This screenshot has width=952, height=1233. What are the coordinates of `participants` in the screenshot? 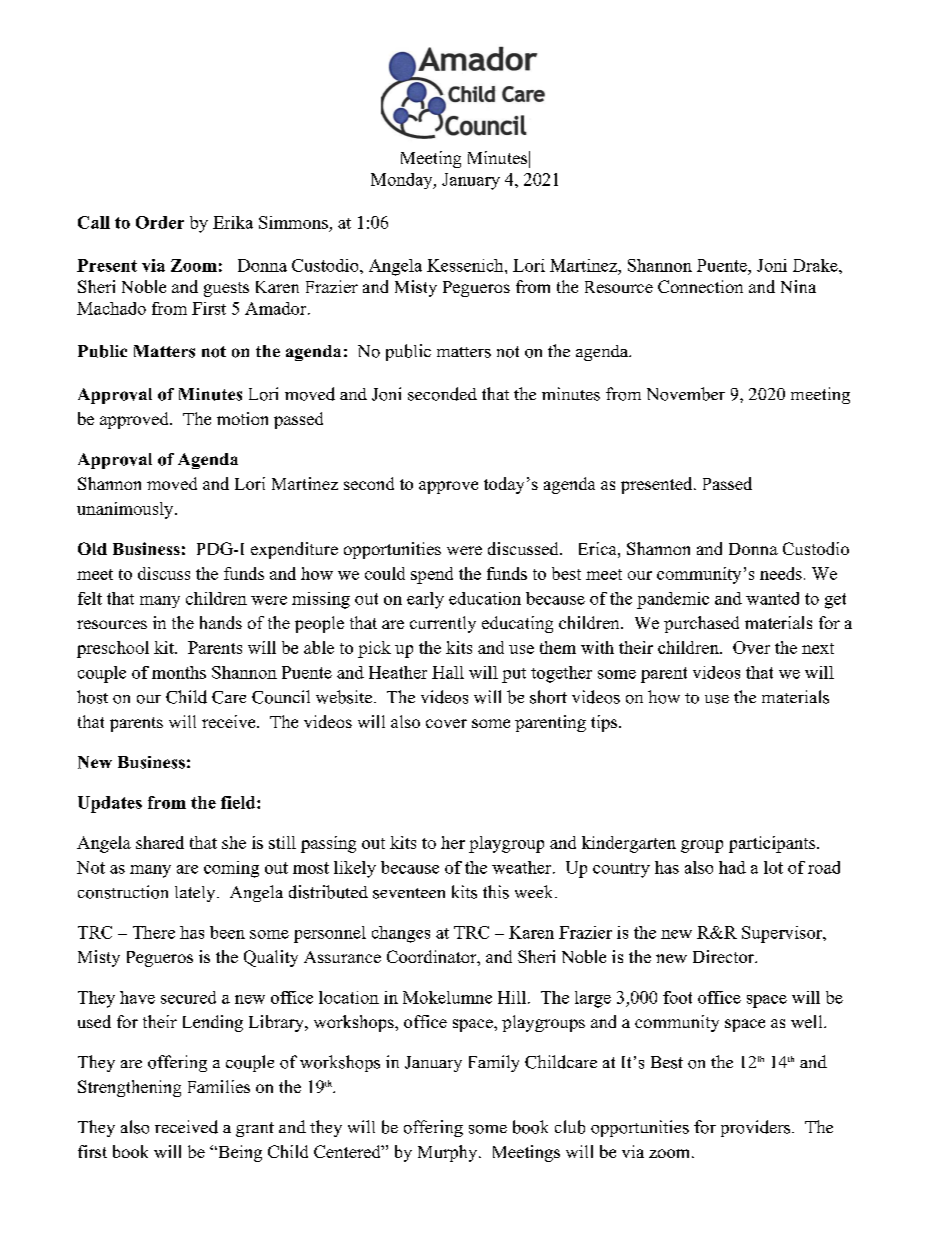 It's located at (772, 844).
